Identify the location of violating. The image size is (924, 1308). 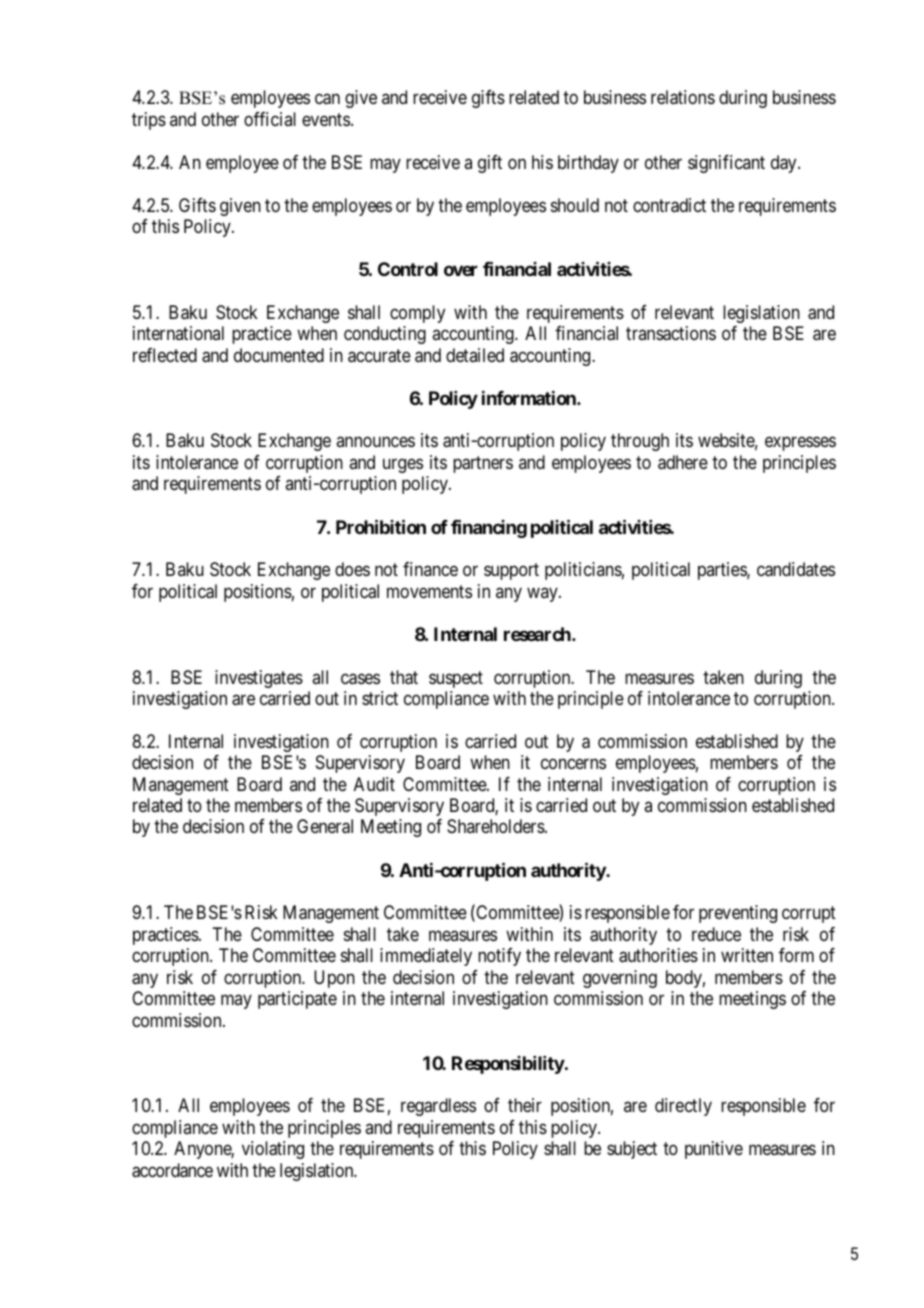
(273, 1150).
